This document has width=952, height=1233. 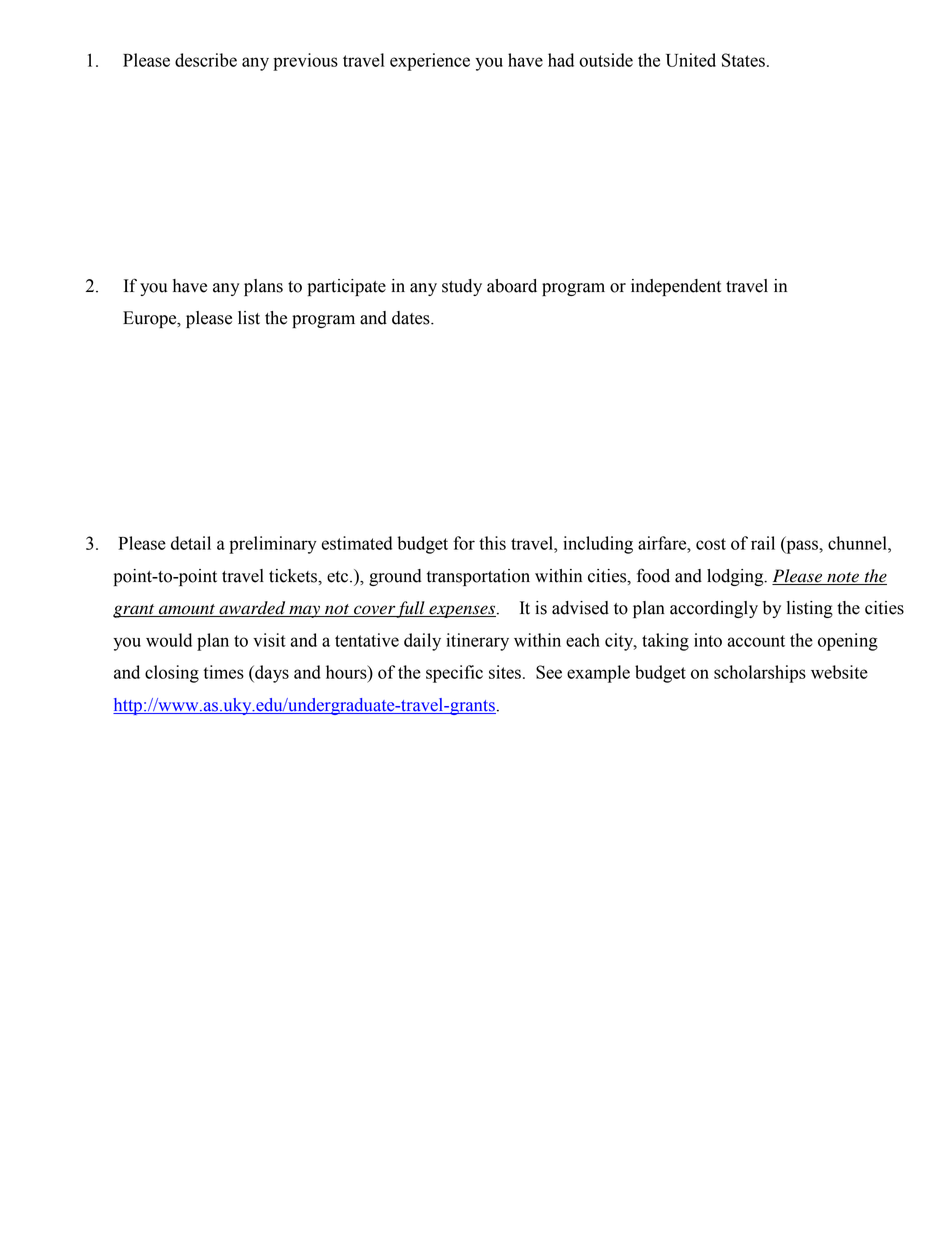 What do you see at coordinates (512, 286) in the document?
I see `aboard` at bounding box center [512, 286].
